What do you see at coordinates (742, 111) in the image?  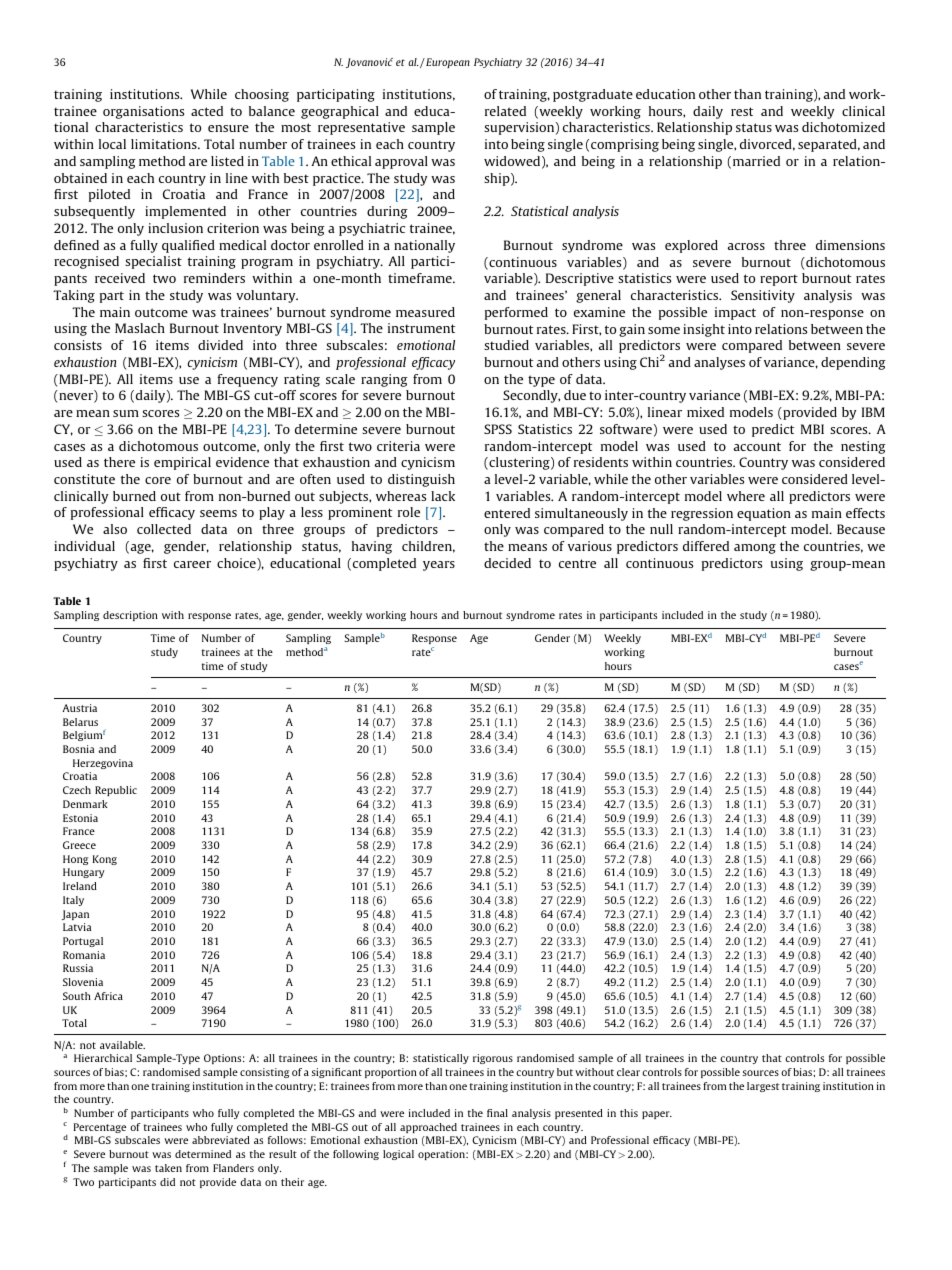 I see `rest` at bounding box center [742, 111].
